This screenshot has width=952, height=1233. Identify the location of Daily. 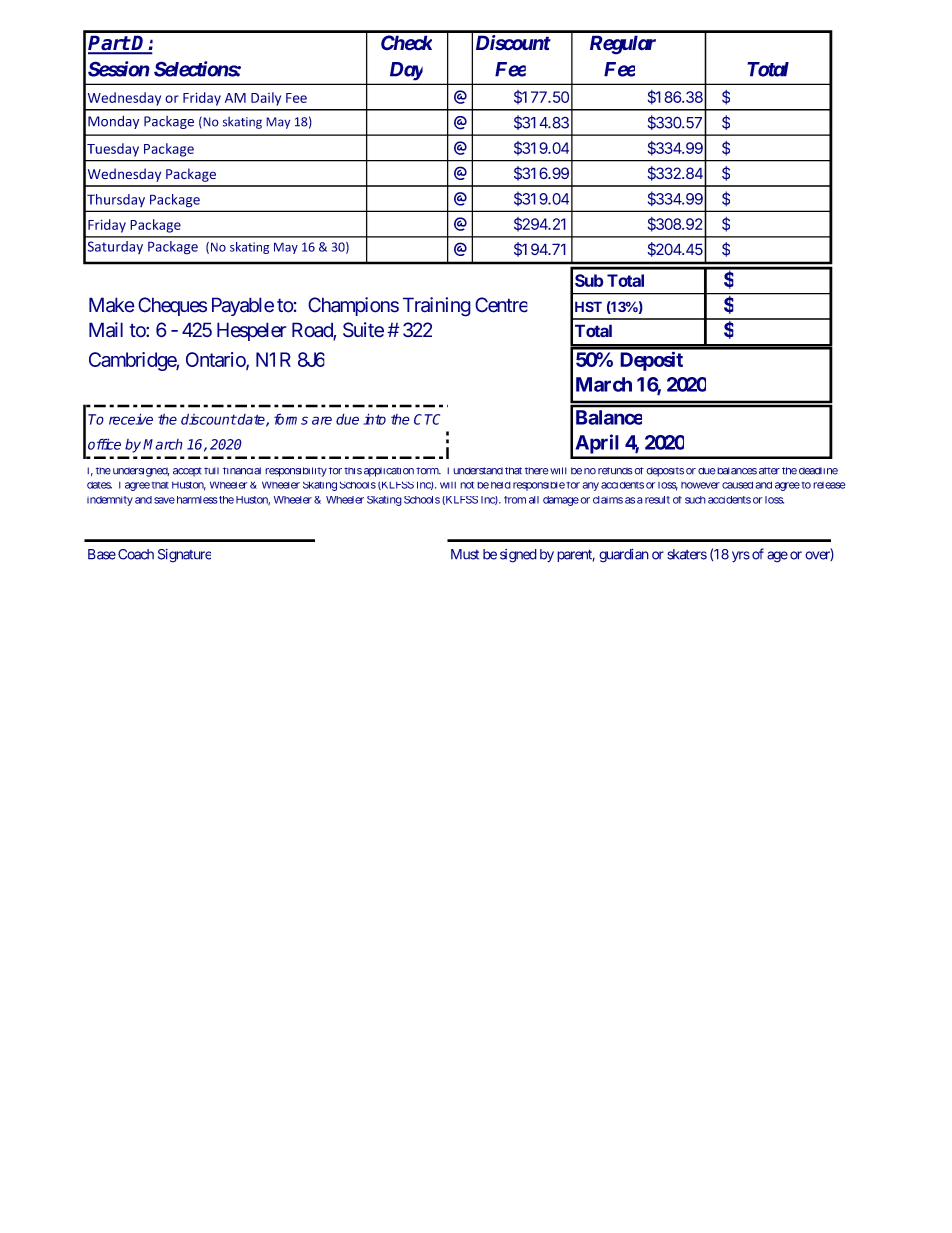
(266, 99).
